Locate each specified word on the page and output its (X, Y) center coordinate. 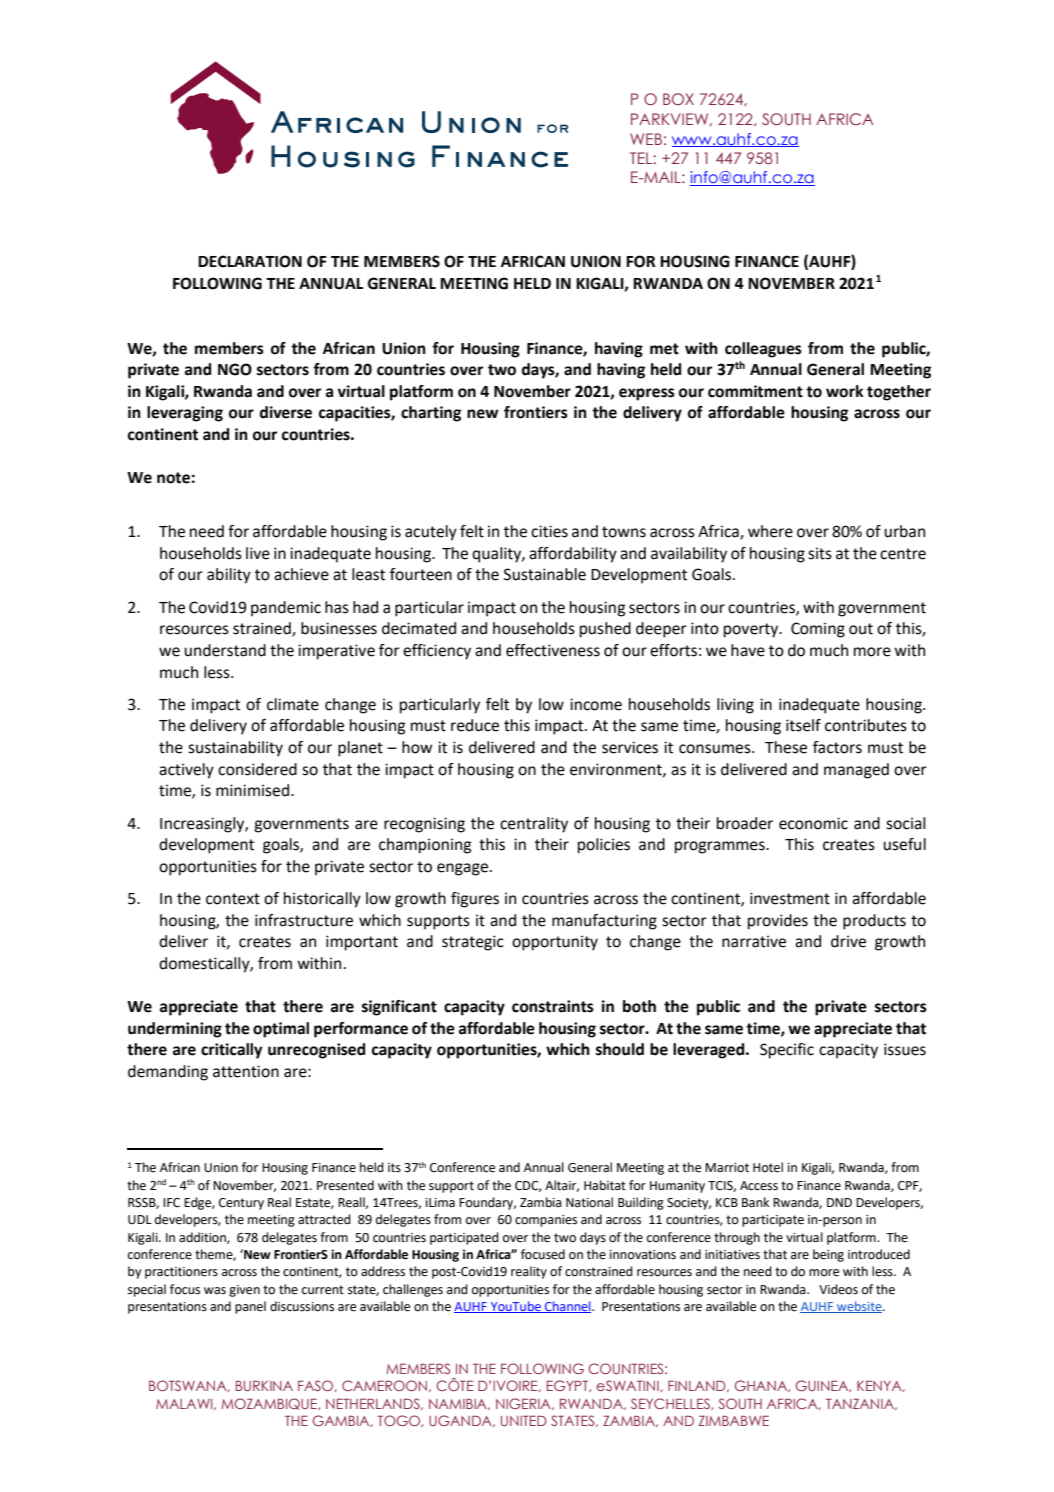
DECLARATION (250, 261)
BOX (678, 99)
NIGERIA (524, 1404)
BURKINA (264, 1385)
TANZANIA (861, 1404)
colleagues (763, 350)
